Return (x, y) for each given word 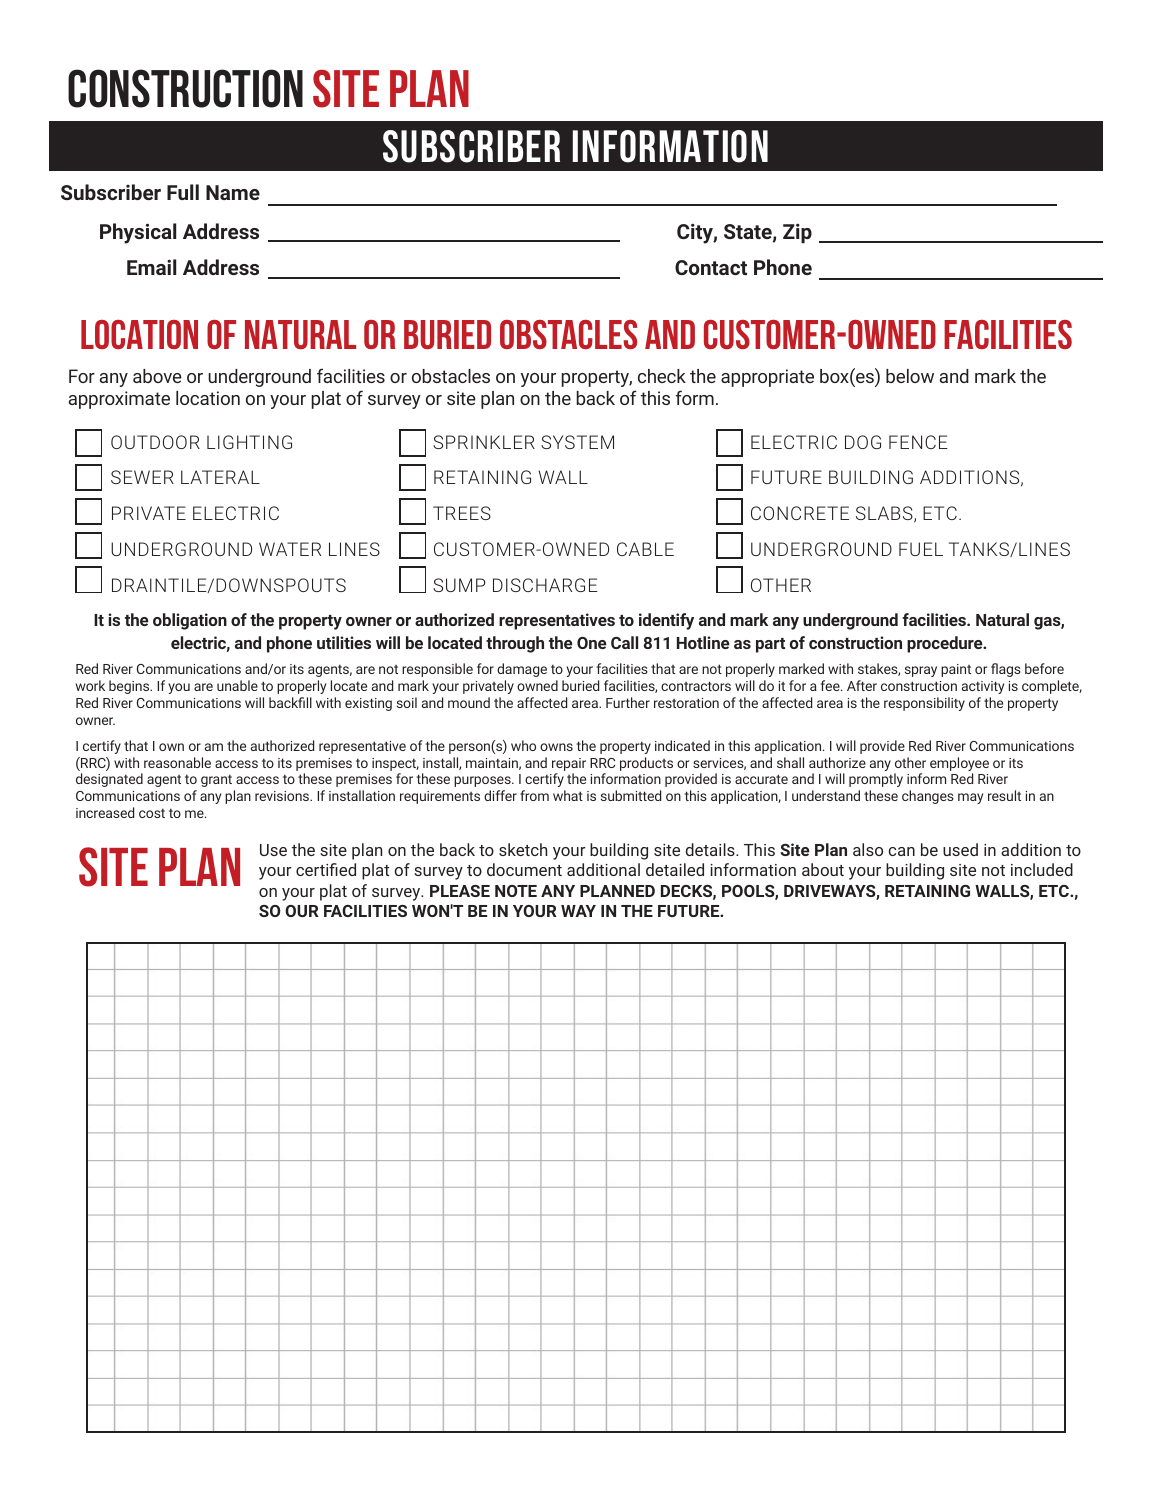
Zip (797, 233)
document (524, 869)
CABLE (645, 549)
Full (183, 192)
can (901, 851)
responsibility (924, 704)
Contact (711, 267)
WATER (290, 549)
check (662, 376)
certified (326, 869)
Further (628, 702)
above (157, 376)
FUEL (921, 549)
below (910, 376)
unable (237, 685)
